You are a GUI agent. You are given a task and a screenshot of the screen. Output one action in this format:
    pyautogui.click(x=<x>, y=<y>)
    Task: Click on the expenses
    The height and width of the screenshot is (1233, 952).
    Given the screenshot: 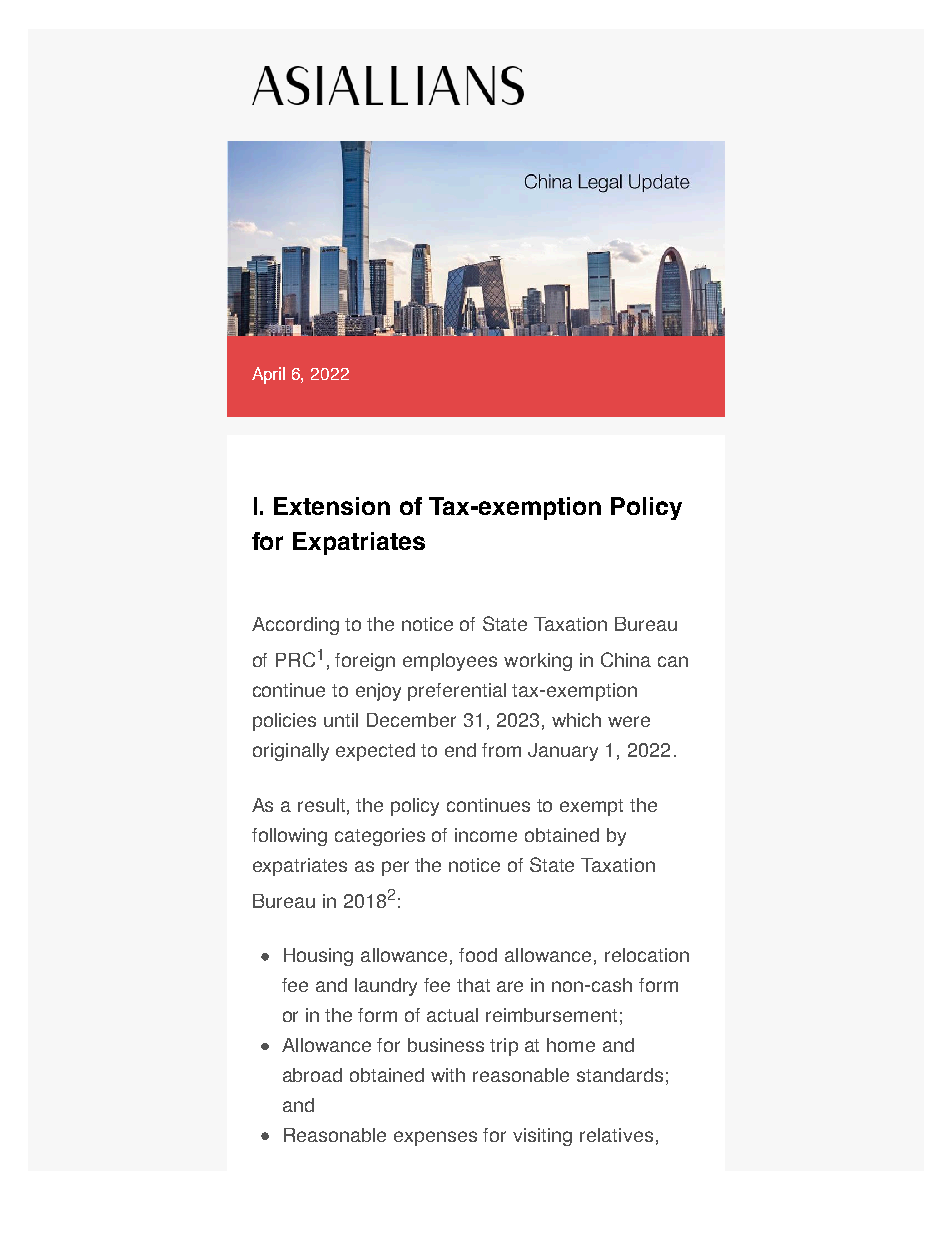 What is the action you would take?
    pyautogui.click(x=435, y=1138)
